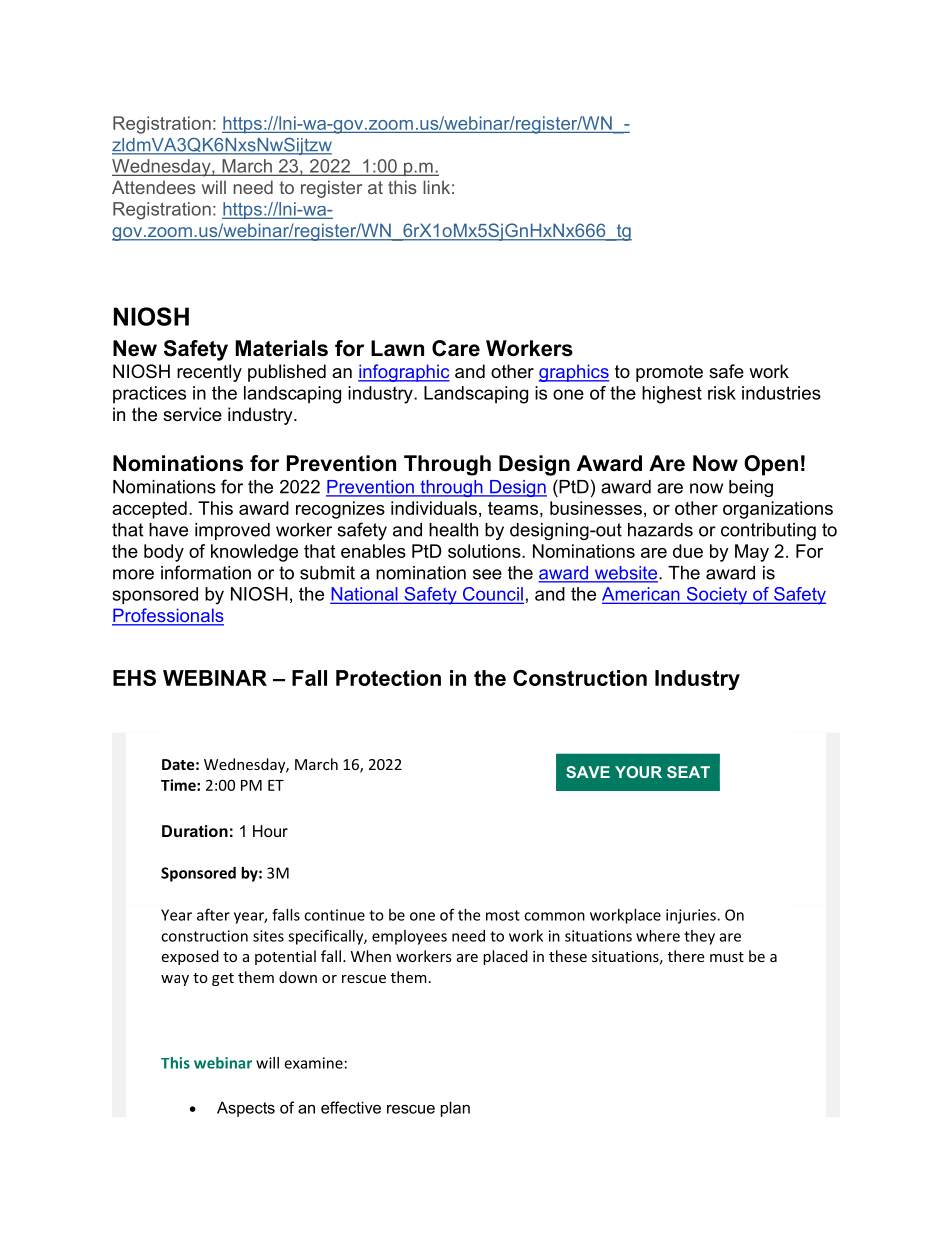 This image has width=952, height=1233. I want to click on risk, so click(722, 393).
